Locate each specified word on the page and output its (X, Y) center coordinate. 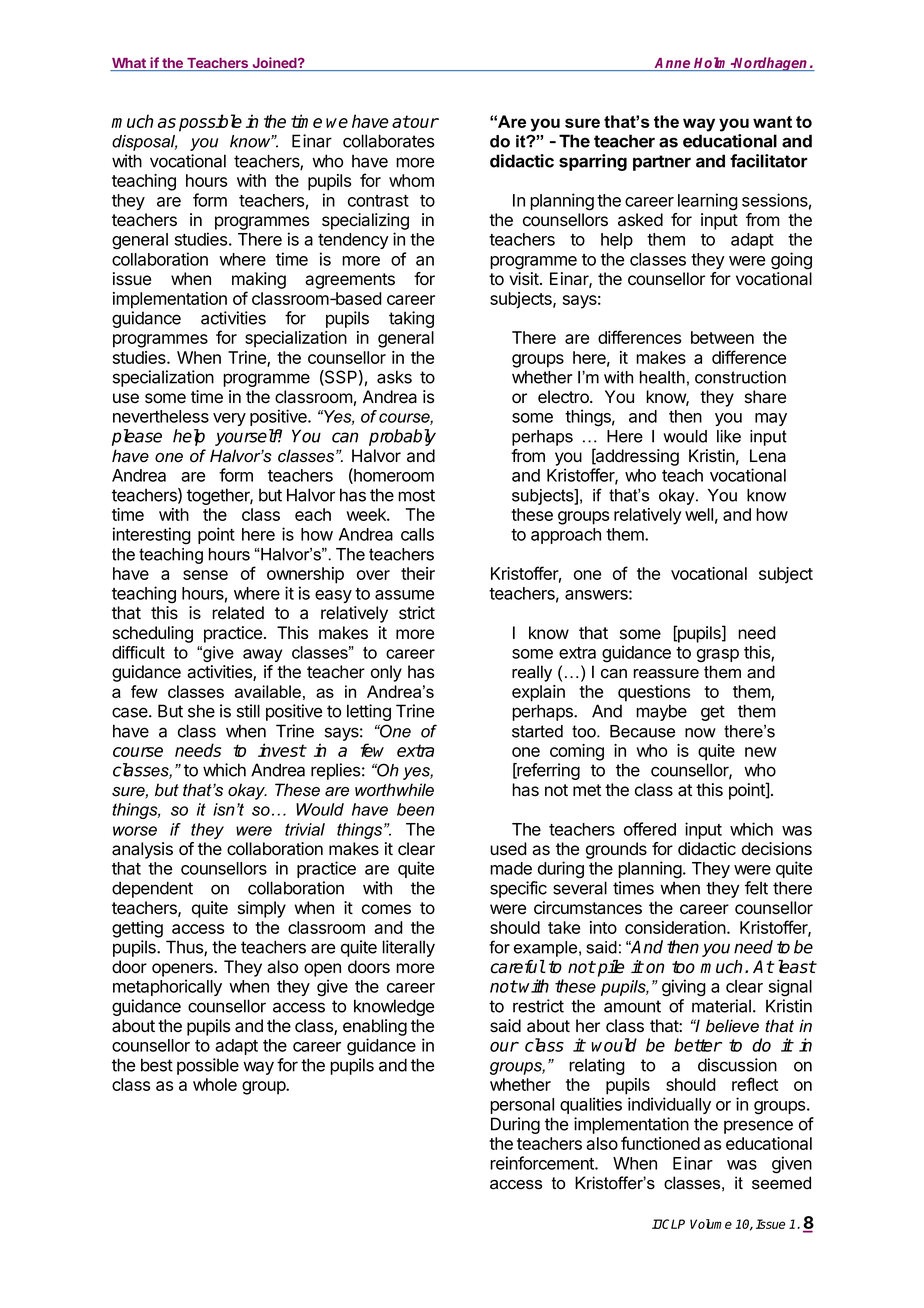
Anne (673, 64)
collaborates (388, 141)
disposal (144, 143)
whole (215, 1084)
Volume (711, 1224)
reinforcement (543, 1163)
